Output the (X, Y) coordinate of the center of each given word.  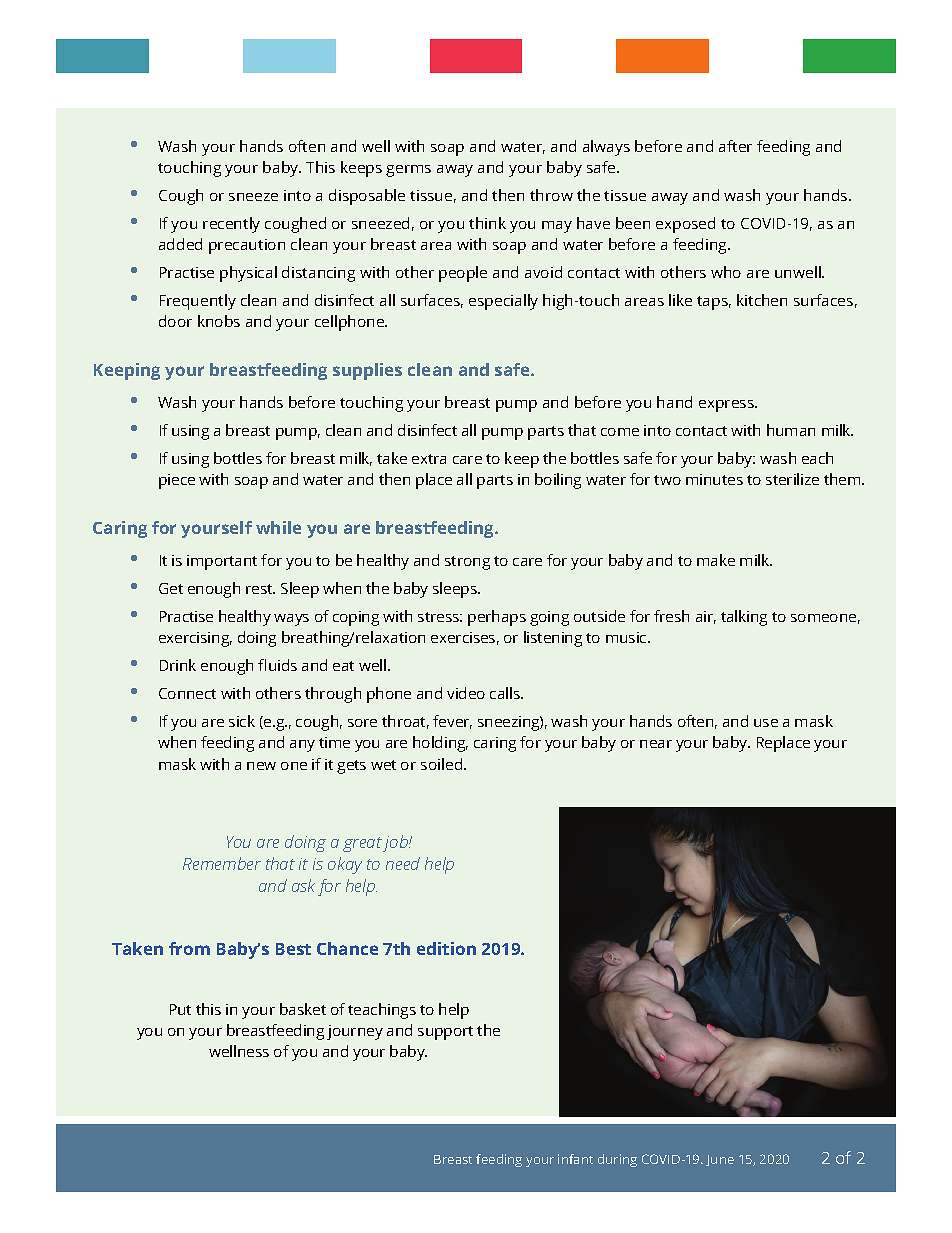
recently (231, 225)
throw (551, 195)
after (735, 146)
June (720, 1160)
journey (355, 1032)
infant (575, 1159)
